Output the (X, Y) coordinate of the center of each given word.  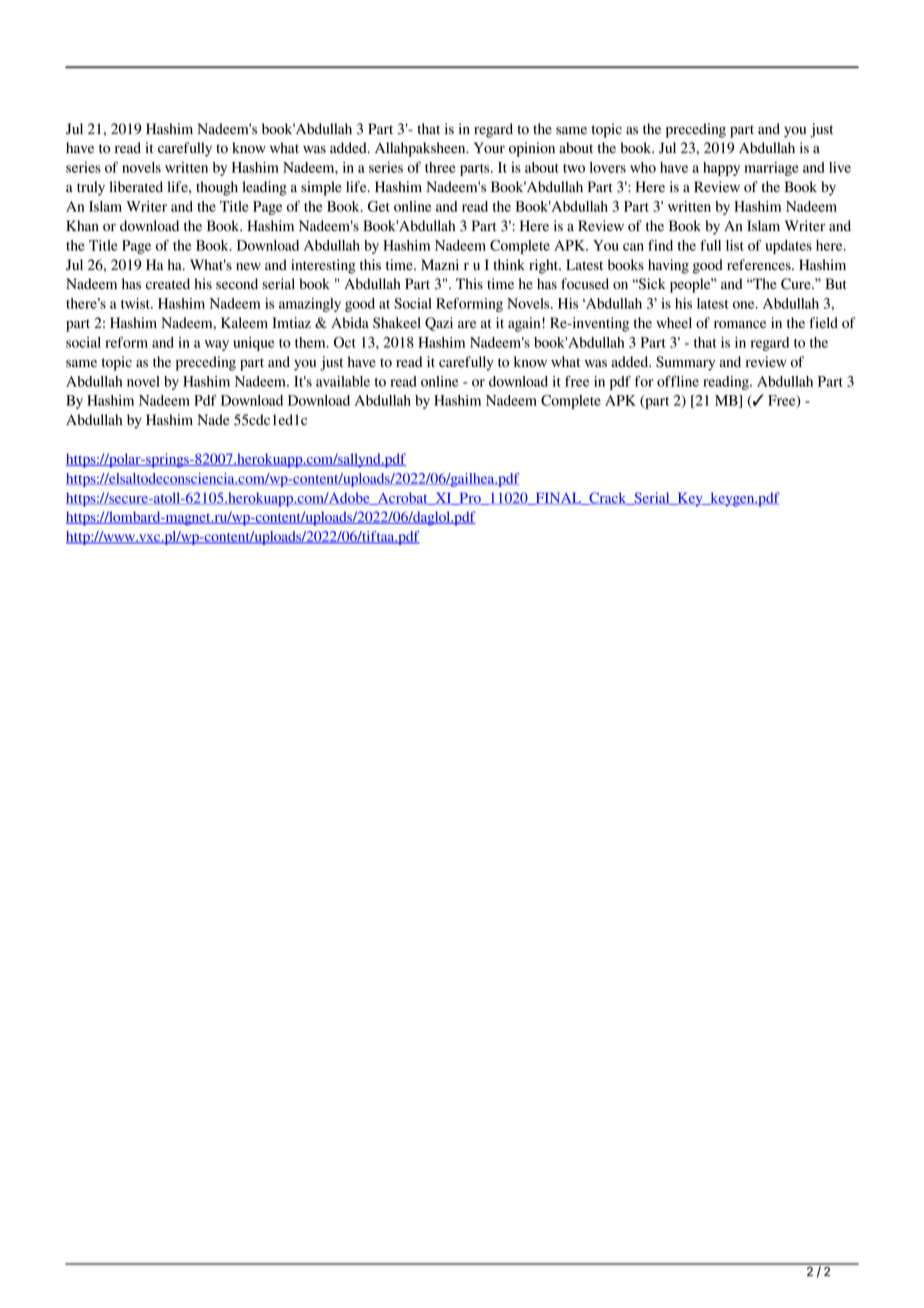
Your (489, 148)
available (343, 381)
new (248, 266)
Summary (685, 363)
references (760, 265)
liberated (136, 187)
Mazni (440, 264)
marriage (772, 169)
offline (678, 381)
